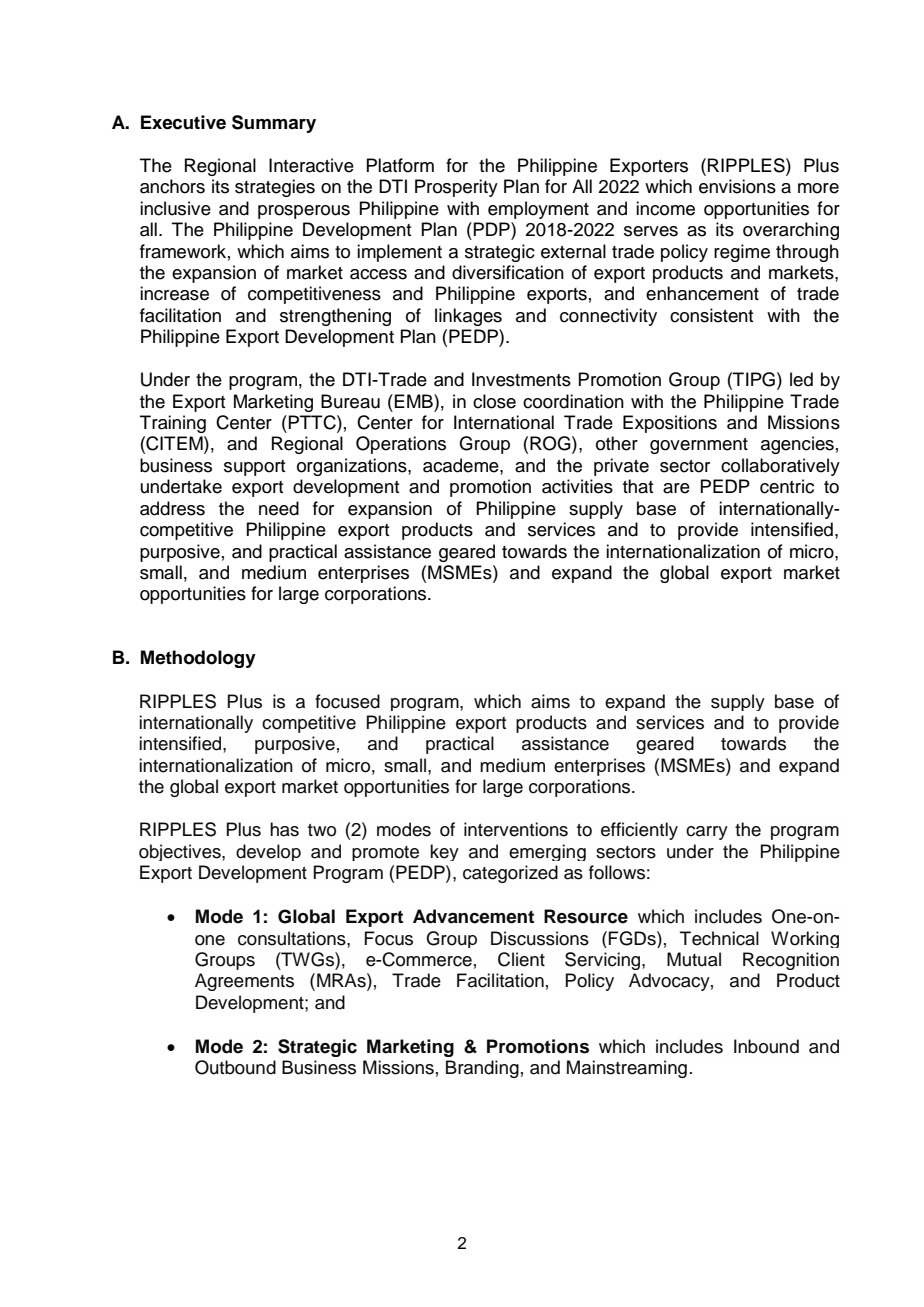 This screenshot has width=924, height=1307. What do you see at coordinates (787, 486) in the screenshot?
I see `centric` at bounding box center [787, 486].
